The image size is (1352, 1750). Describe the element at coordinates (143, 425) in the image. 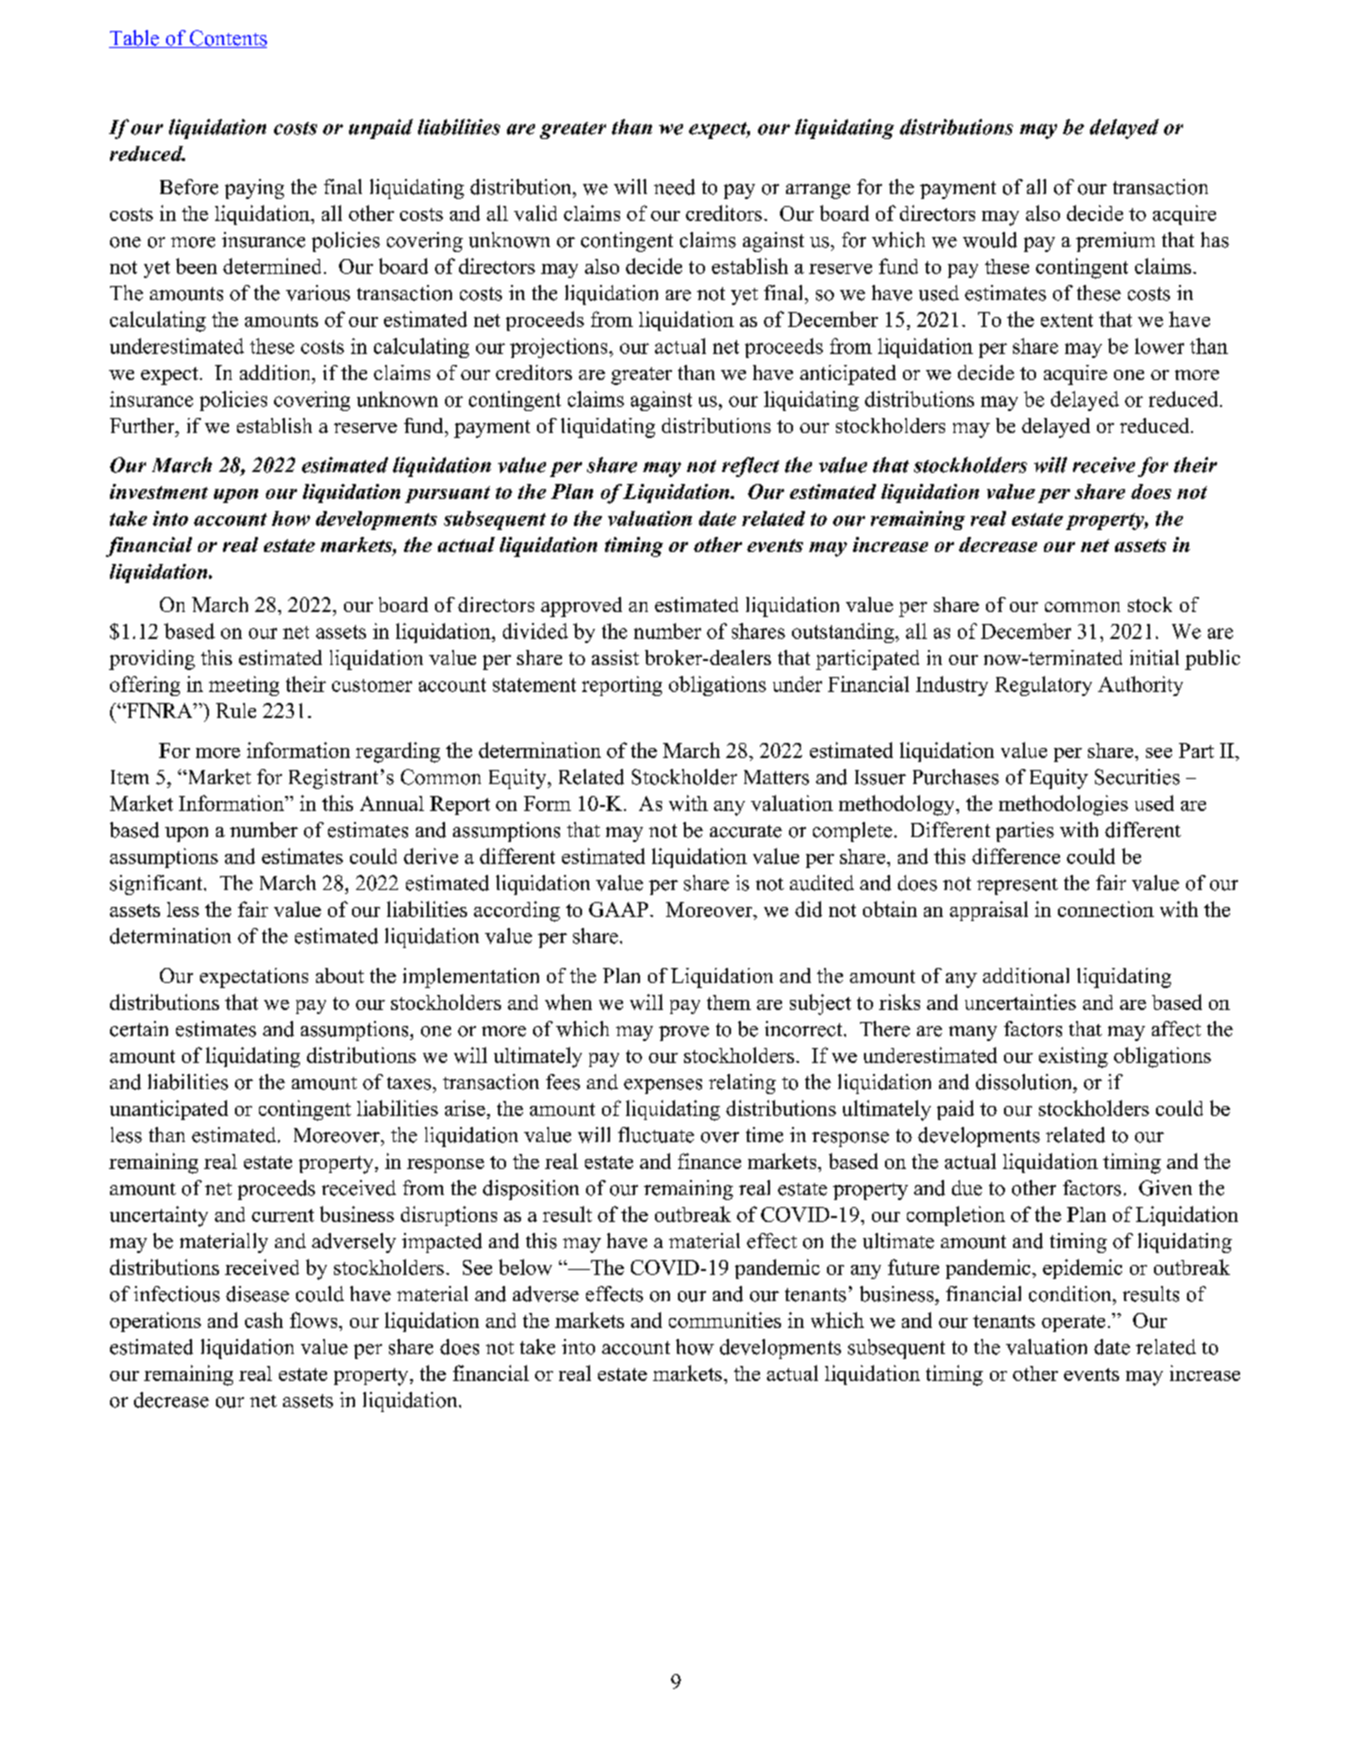

I see `Further` at that location.
